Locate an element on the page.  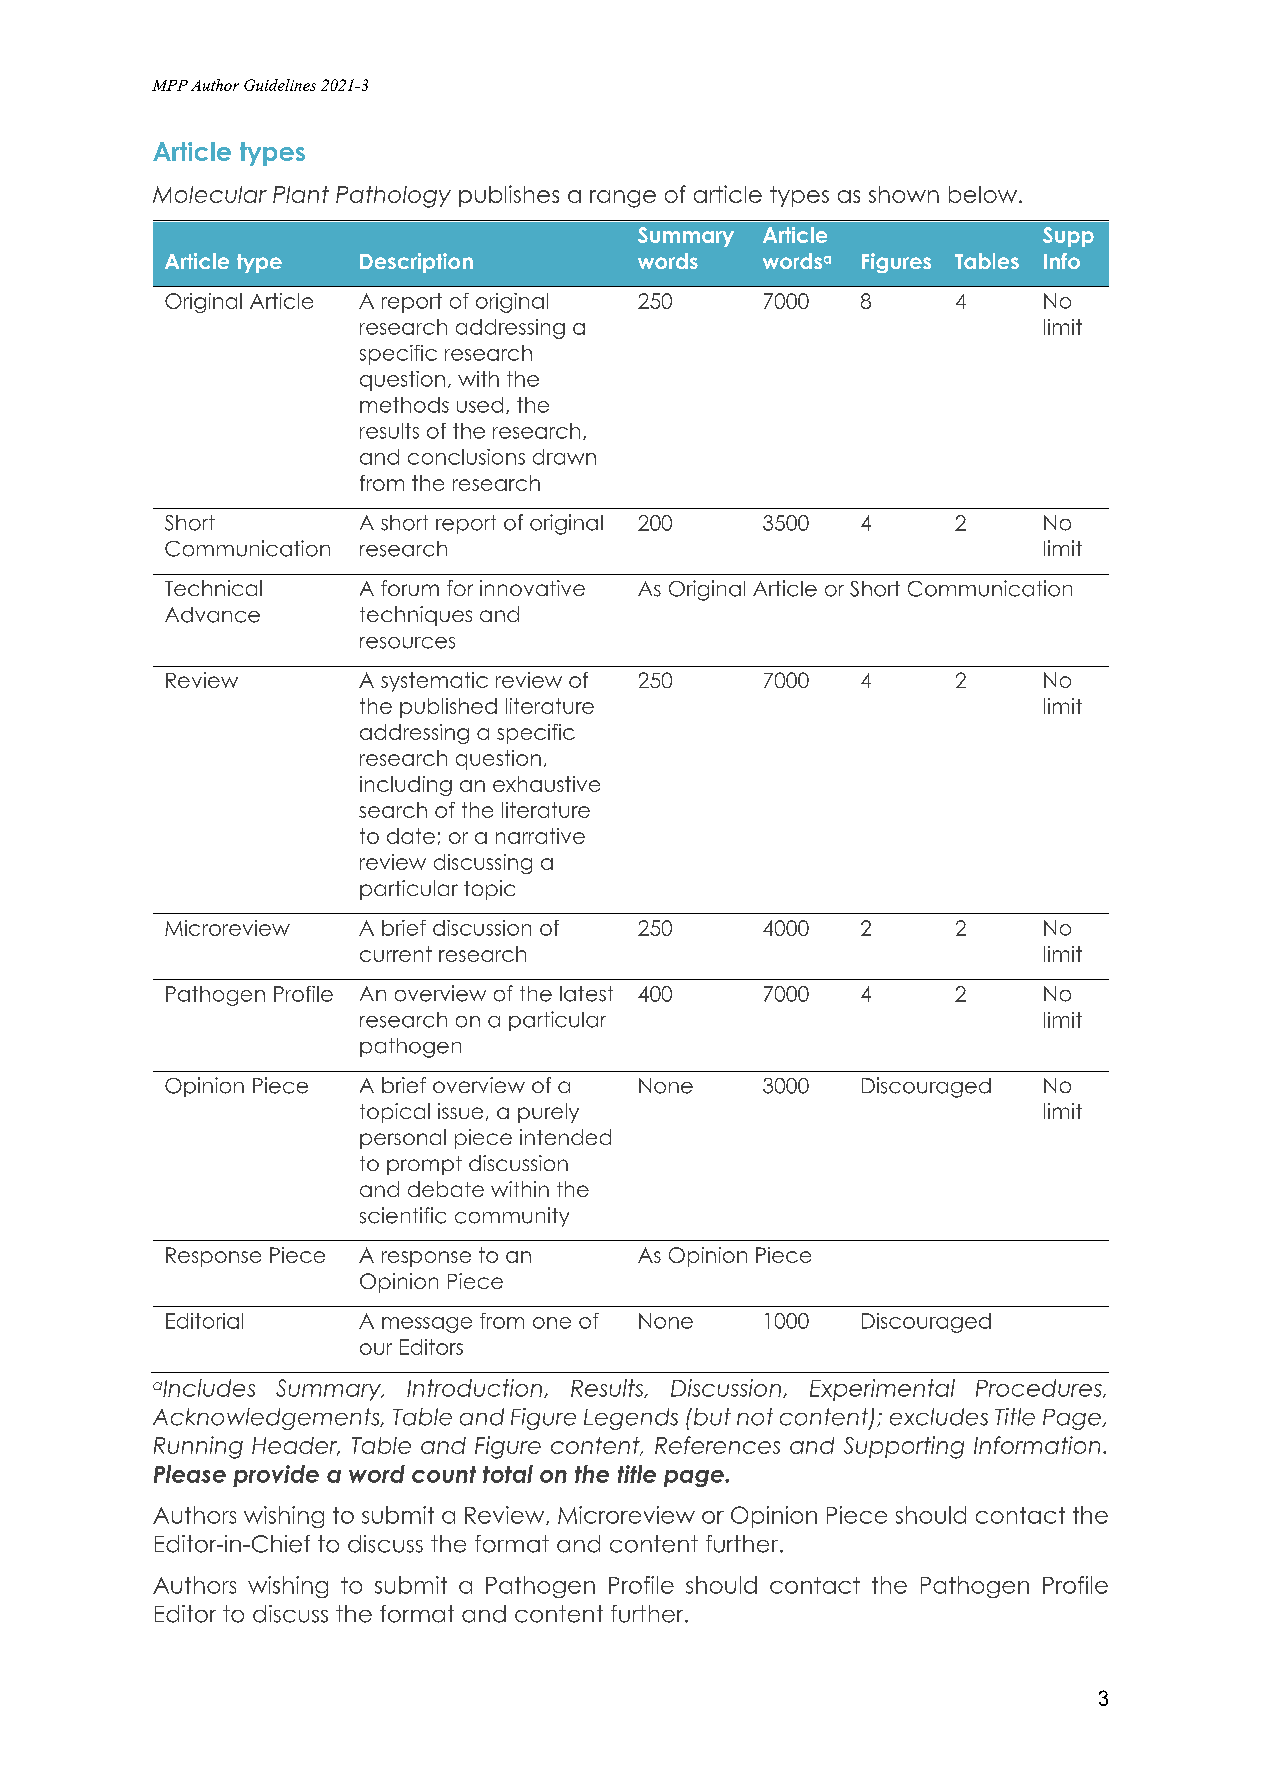
innovative is located at coordinates (532, 588).
